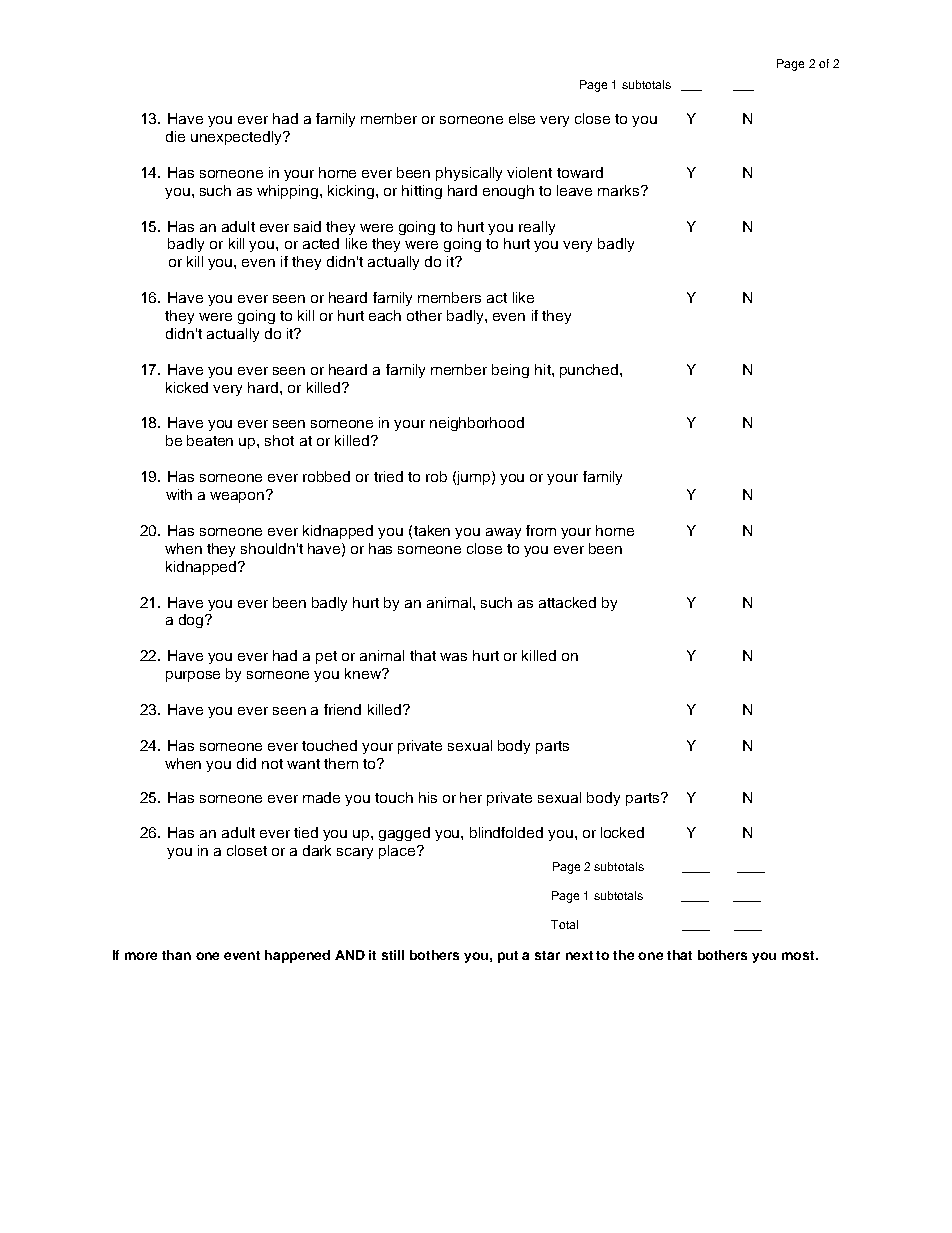  I want to click on neighborhood, so click(477, 424).
